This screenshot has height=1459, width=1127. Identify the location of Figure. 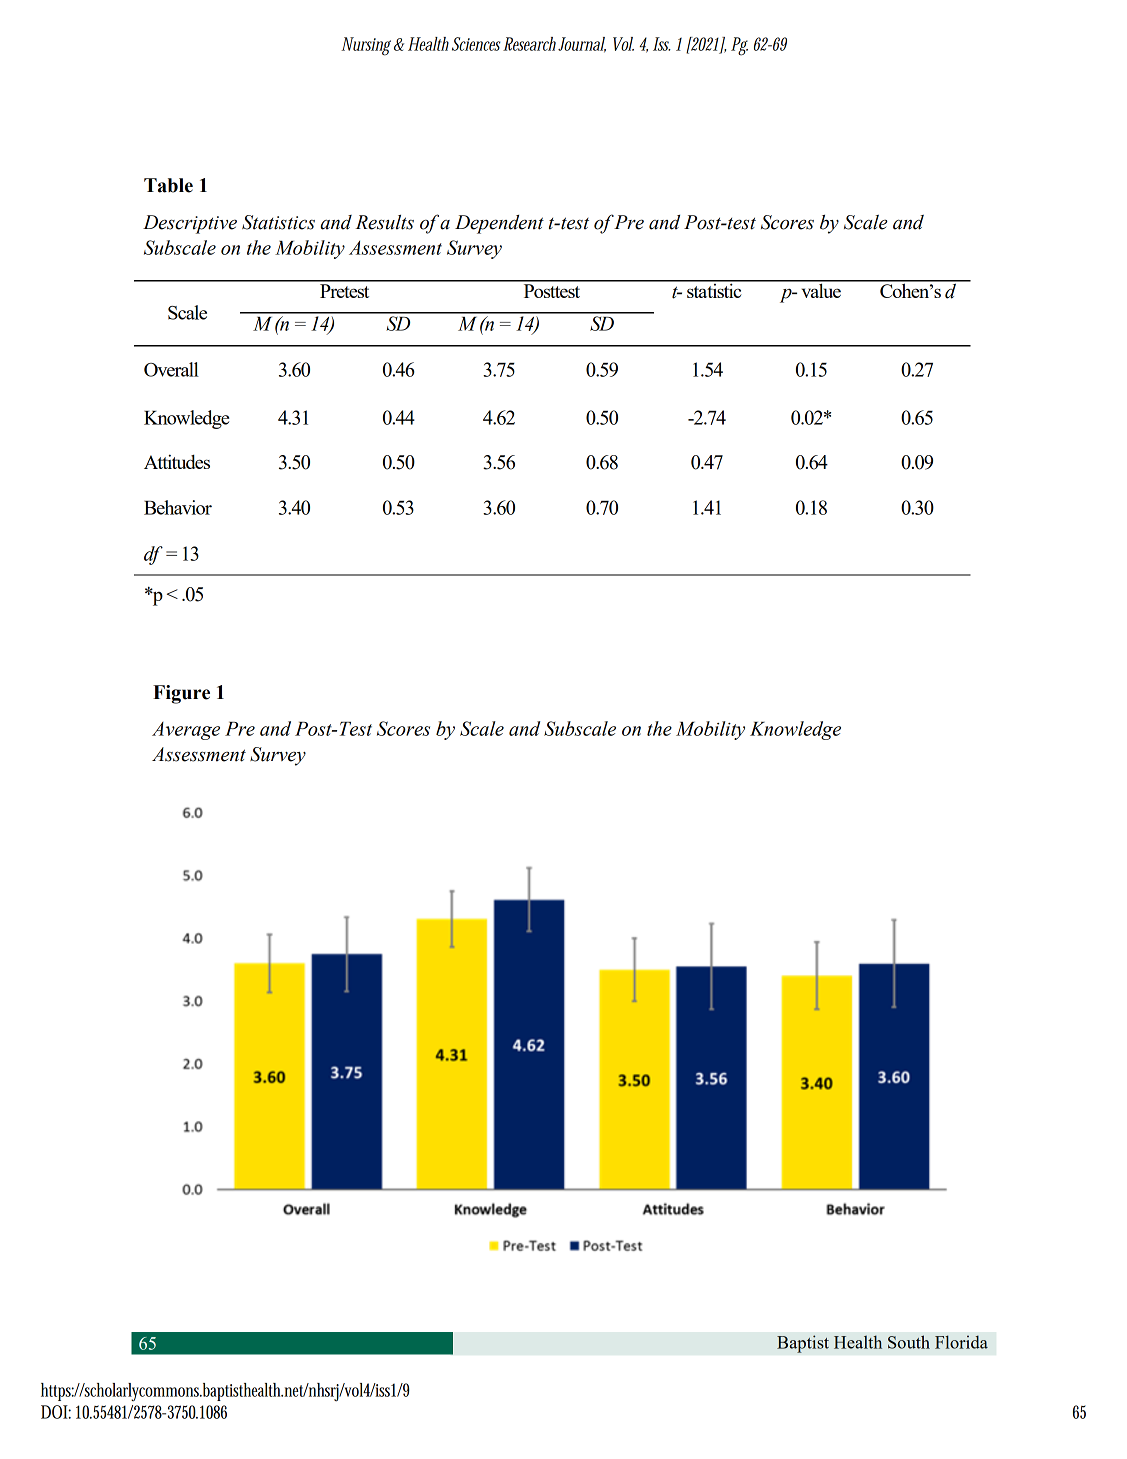
(181, 694).
